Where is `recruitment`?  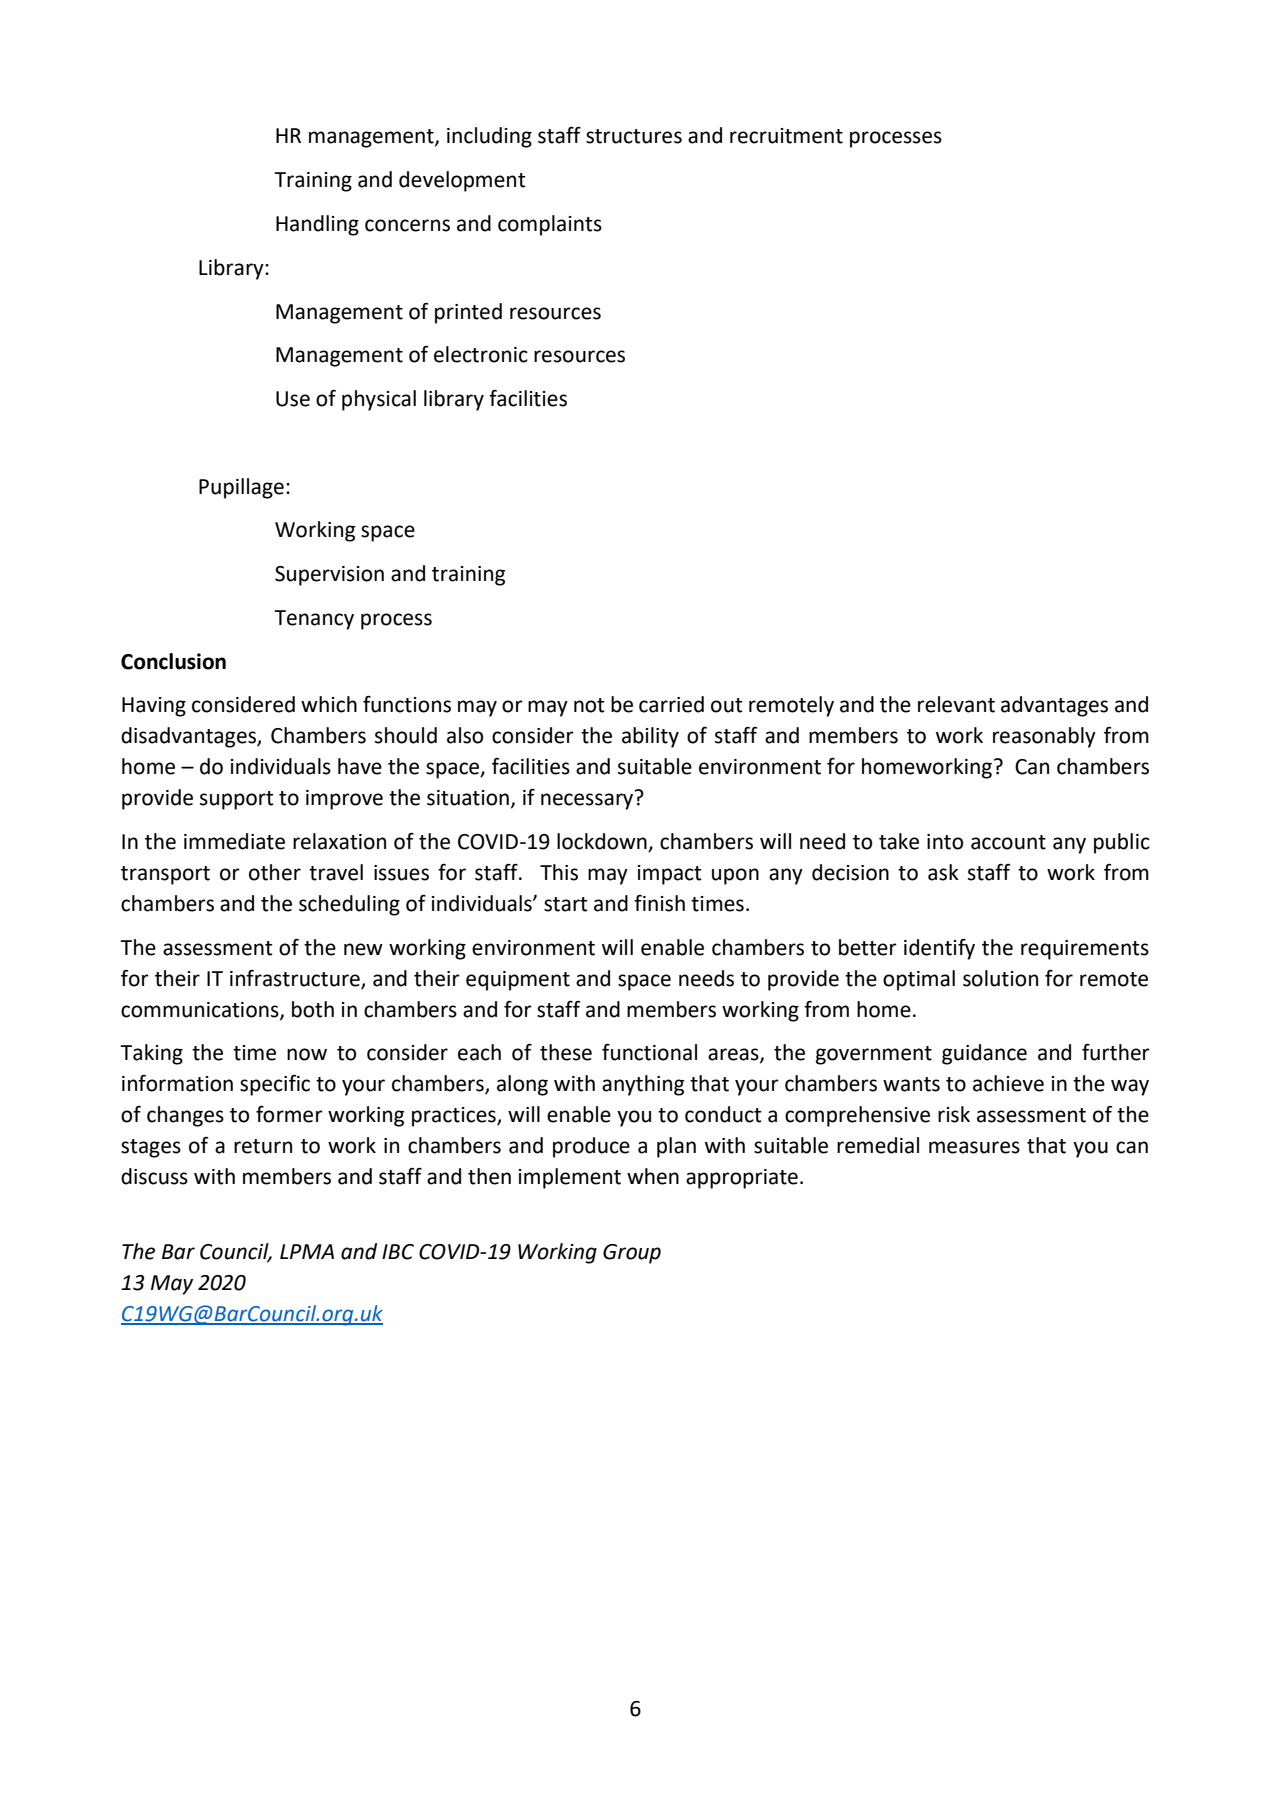
recruitment is located at coordinates (786, 136).
